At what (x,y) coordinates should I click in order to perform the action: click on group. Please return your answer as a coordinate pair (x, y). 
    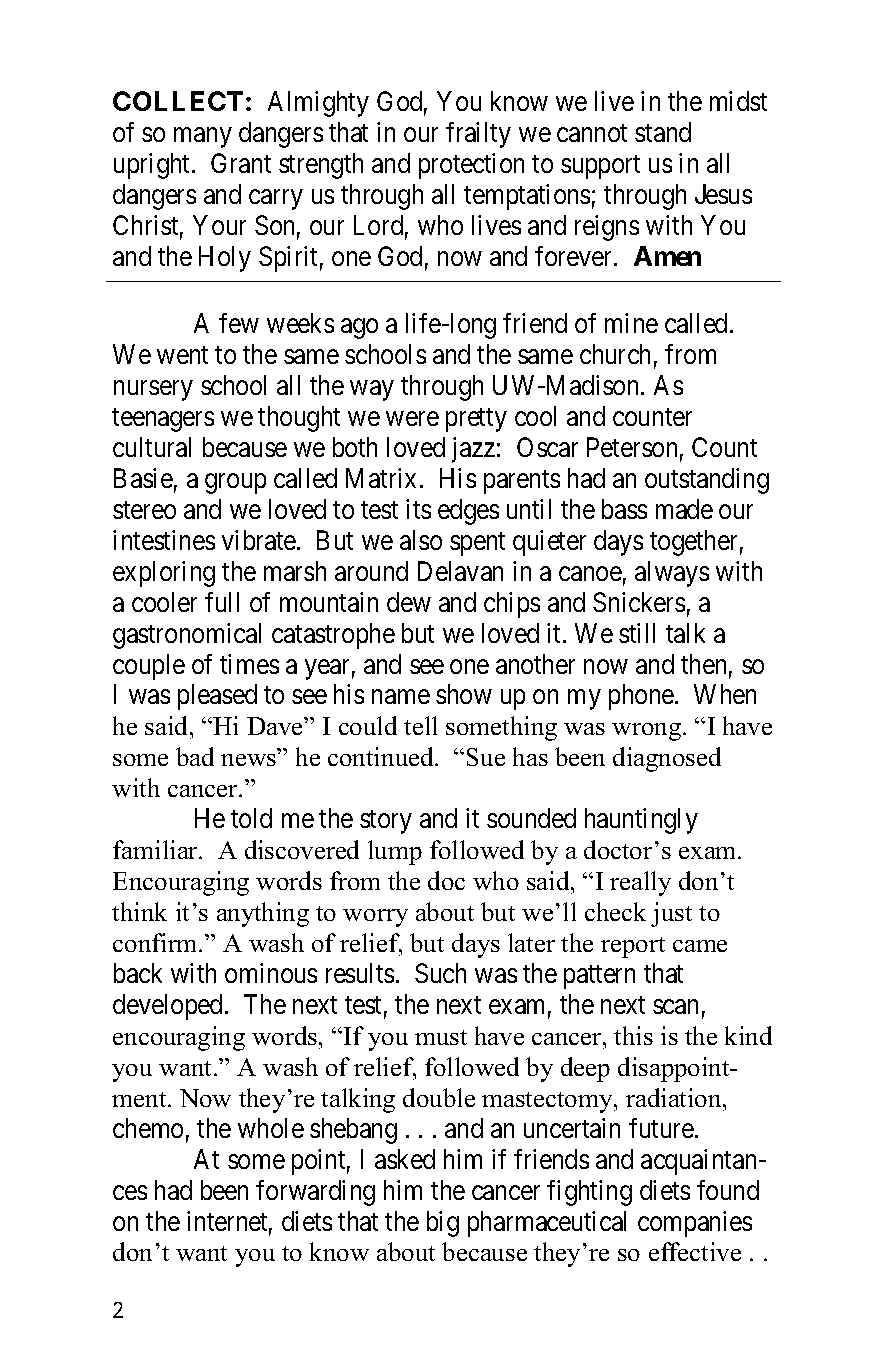
    Looking at the image, I should click on (235, 484).
